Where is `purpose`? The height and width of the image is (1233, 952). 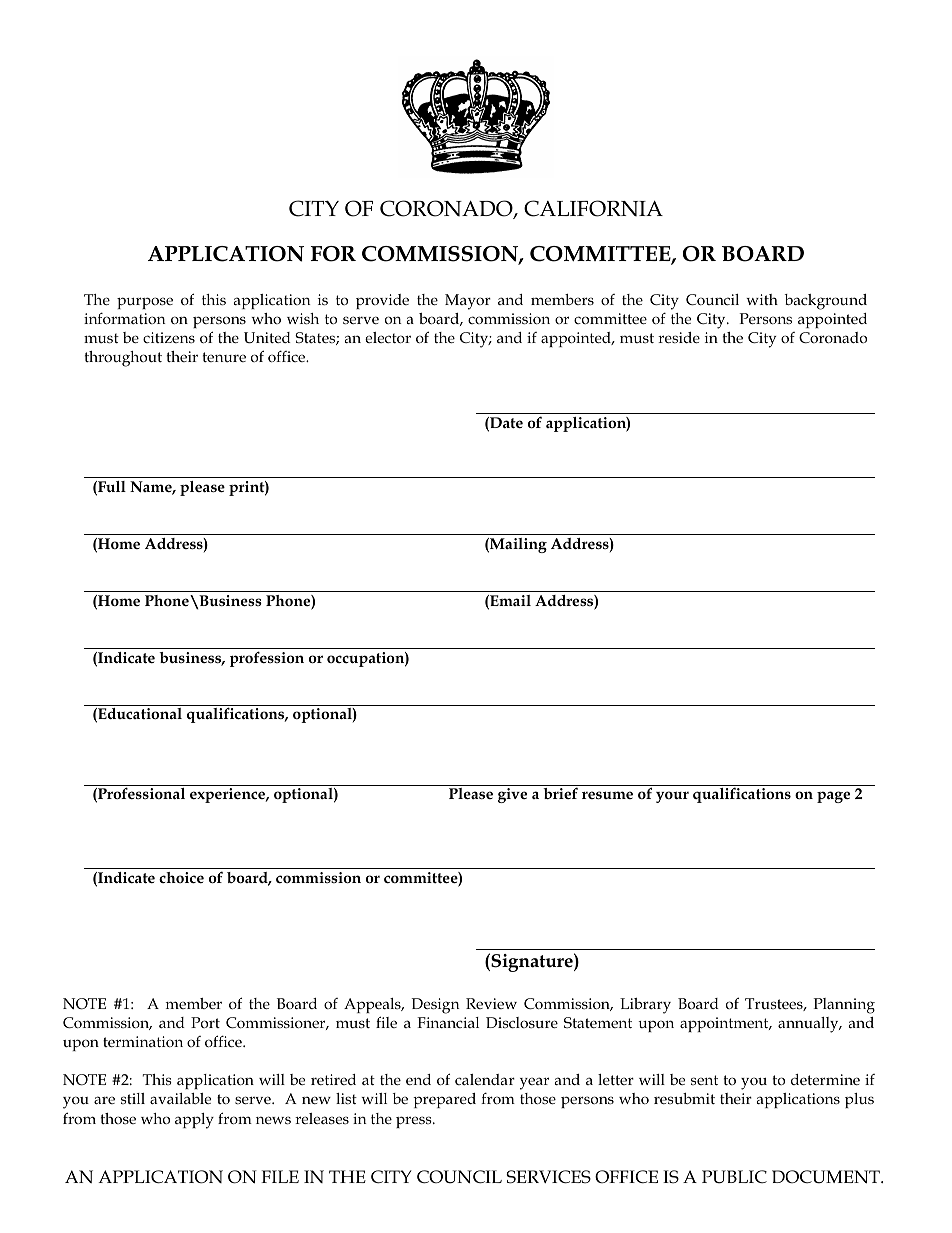 purpose is located at coordinates (145, 303).
